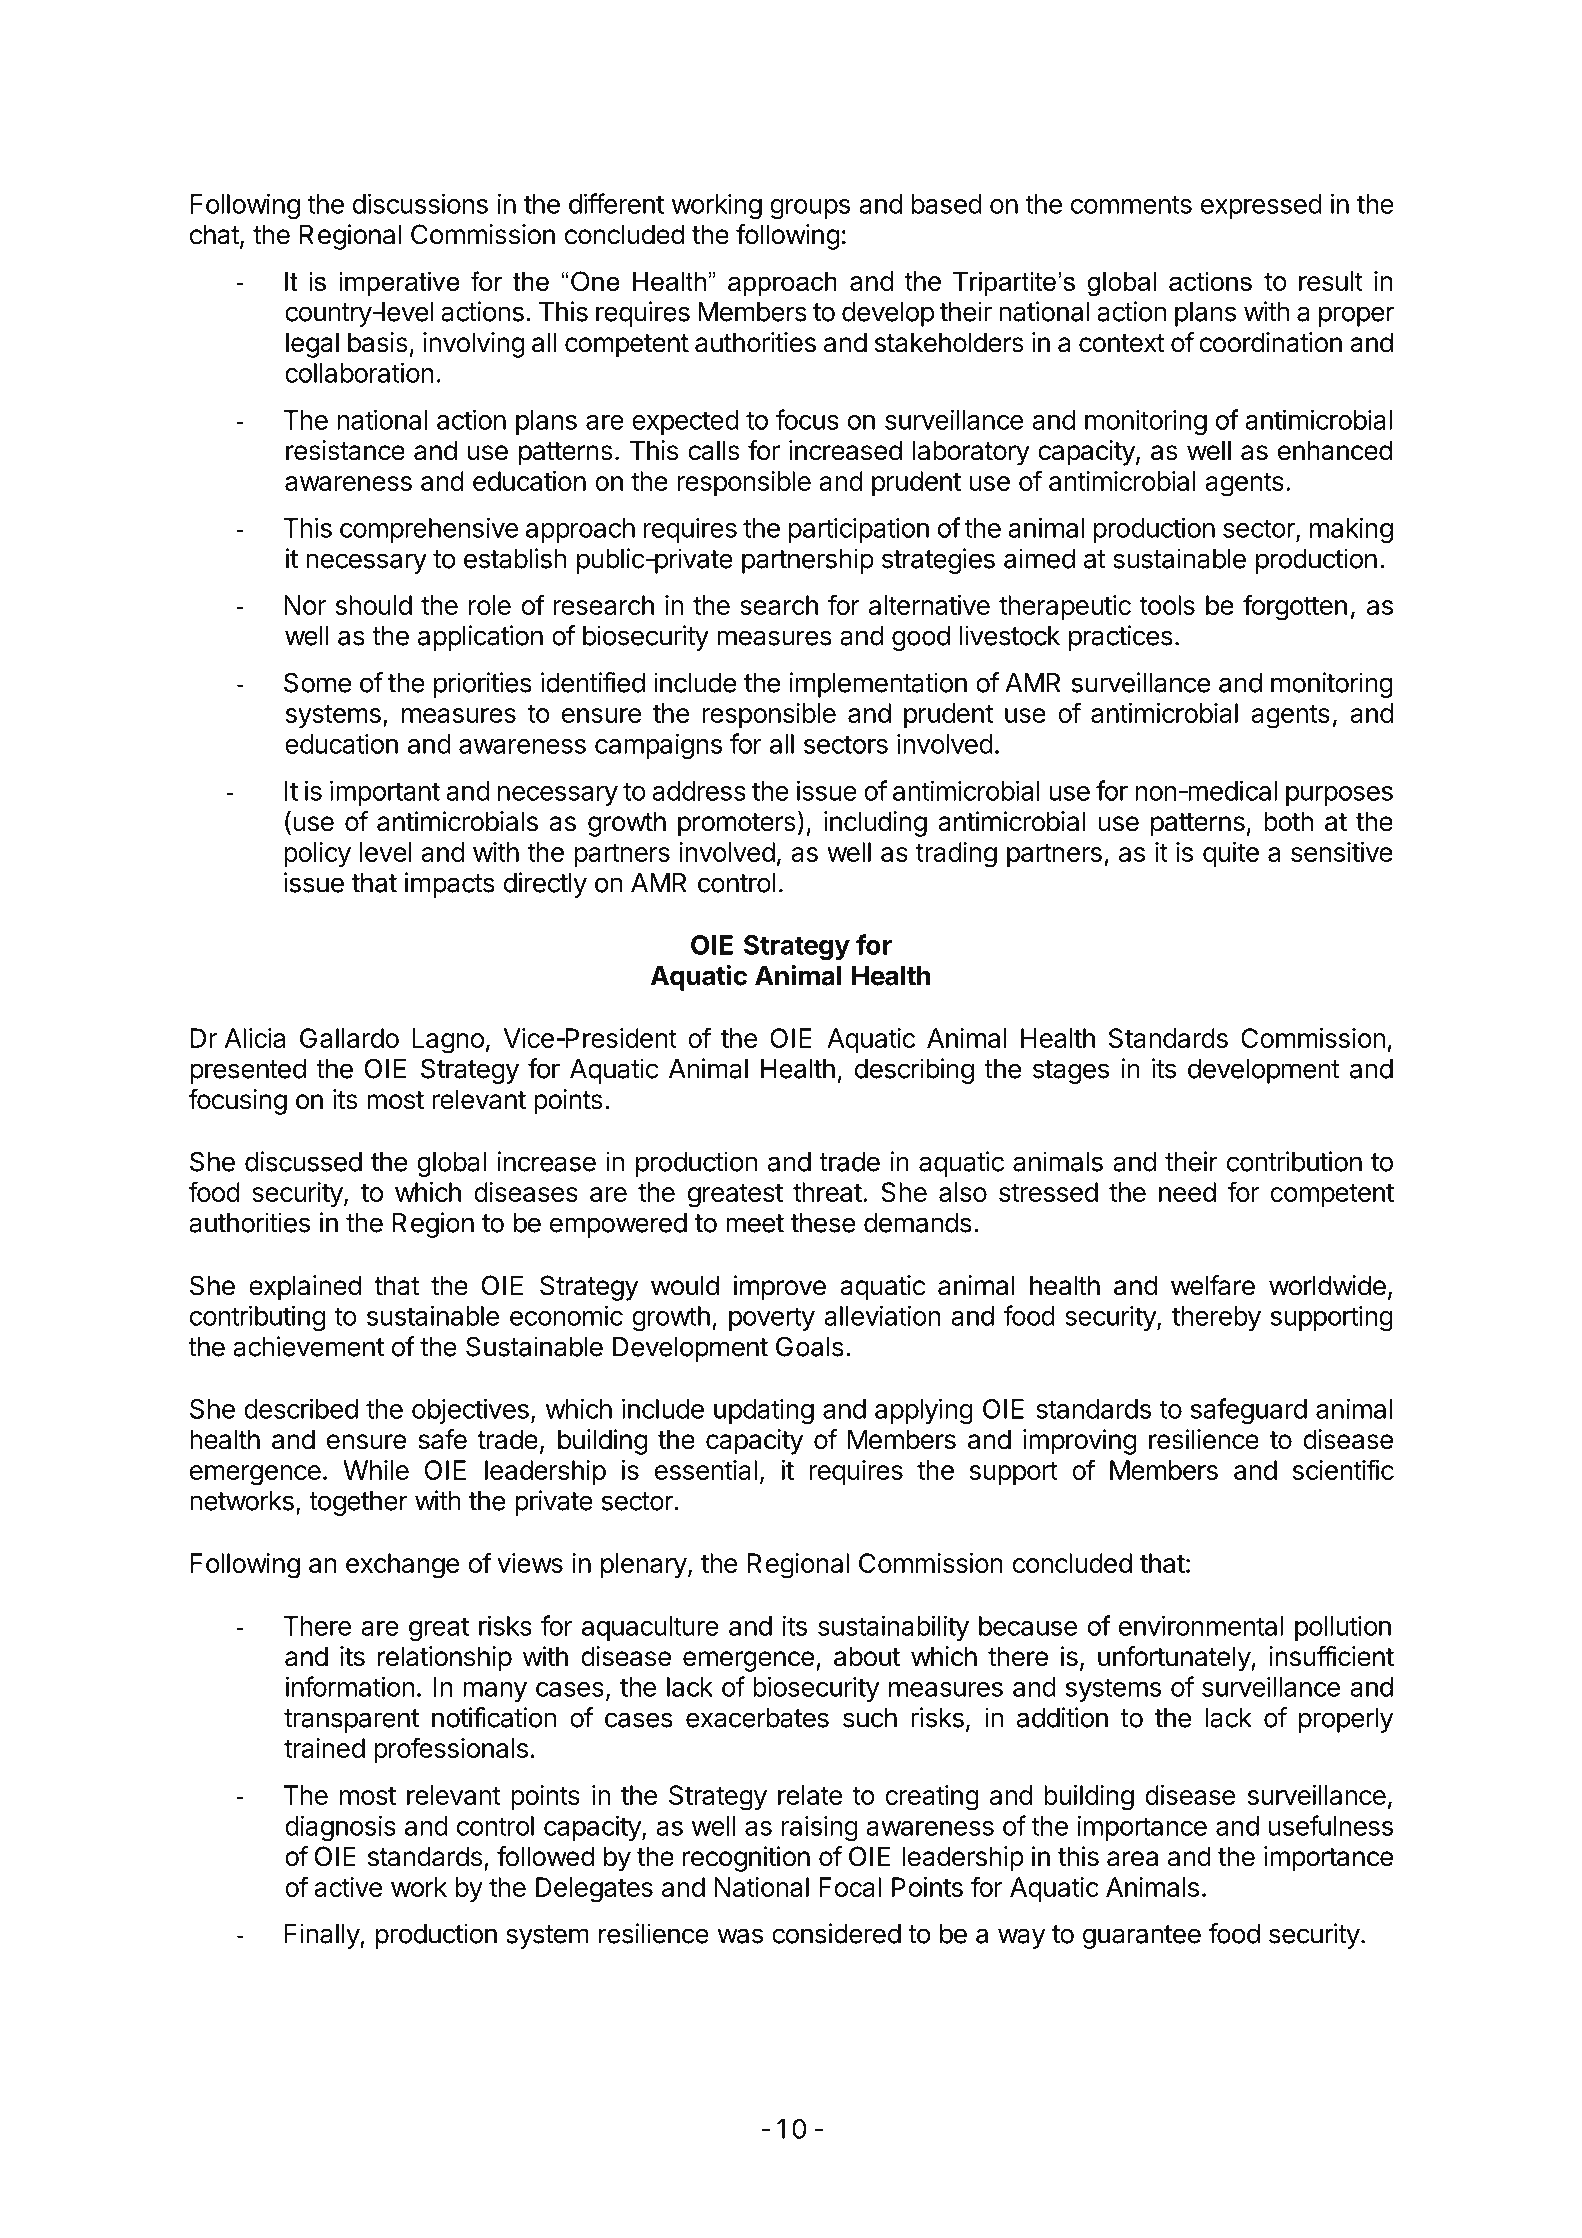 Image resolution: width=1582 pixels, height=2238 pixels. Describe the element at coordinates (914, 1071) in the screenshot. I see `describing` at that location.
